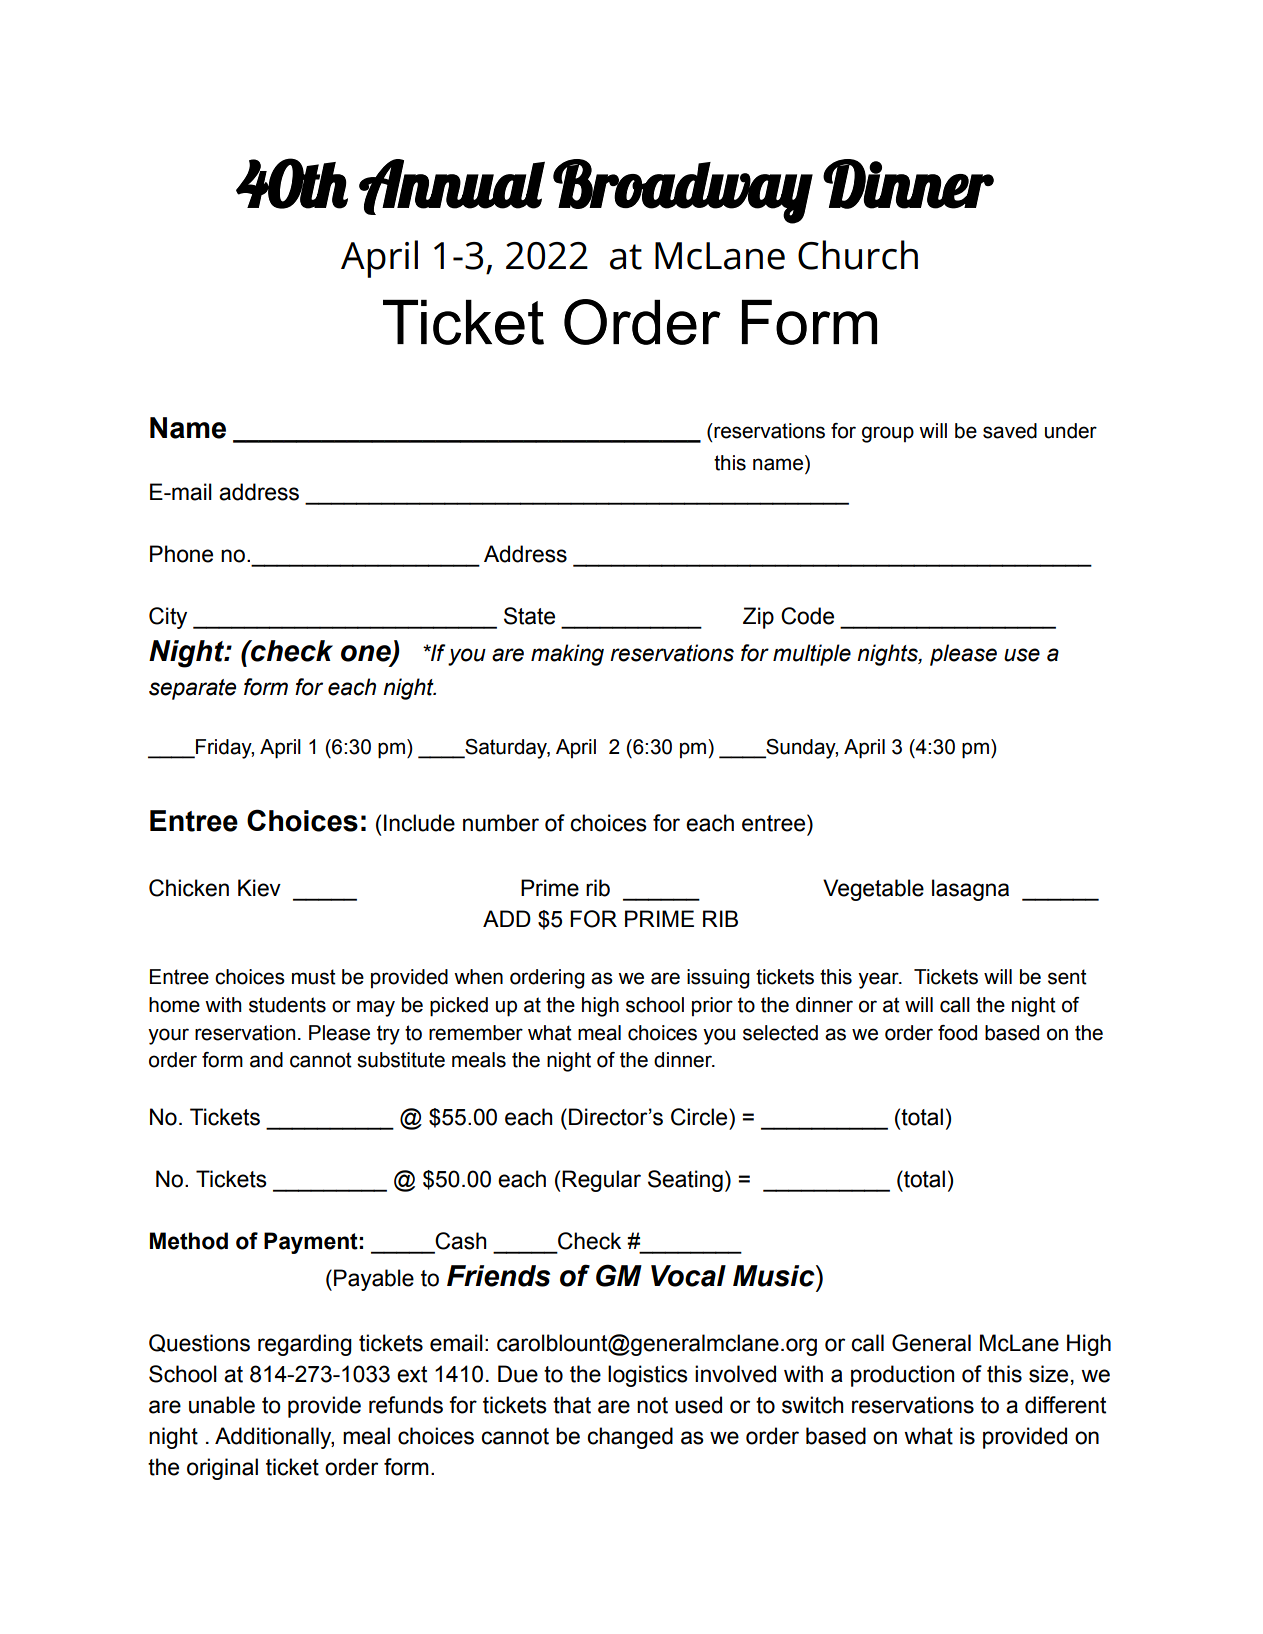  What do you see at coordinates (712, 1006) in the page?
I see `prior` at bounding box center [712, 1006].
